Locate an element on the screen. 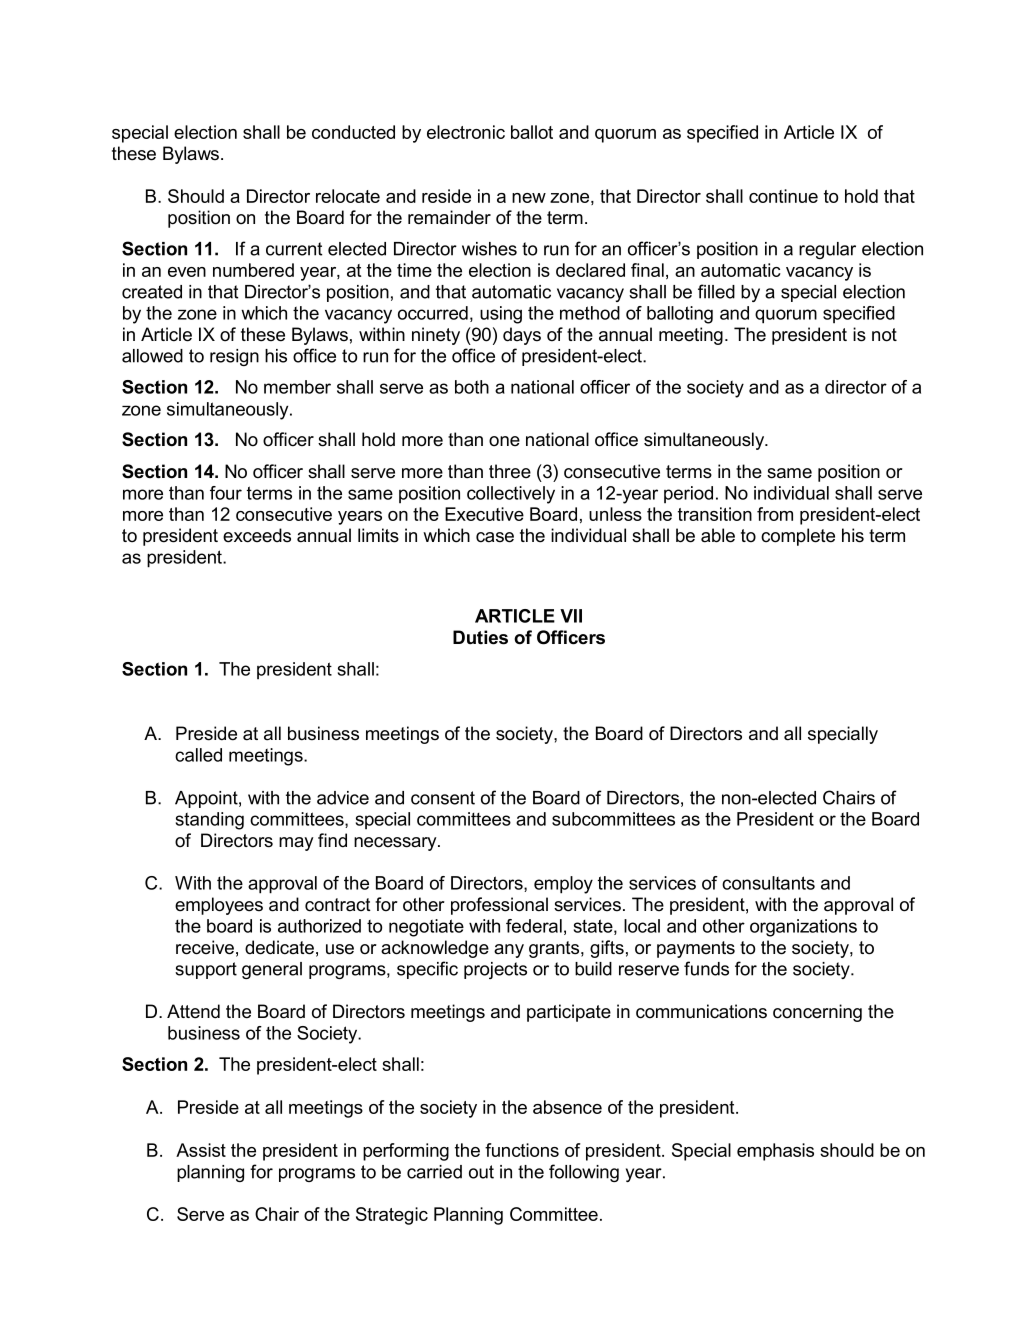 This screenshot has width=1035, height=1339. relocate is located at coordinates (348, 196).
